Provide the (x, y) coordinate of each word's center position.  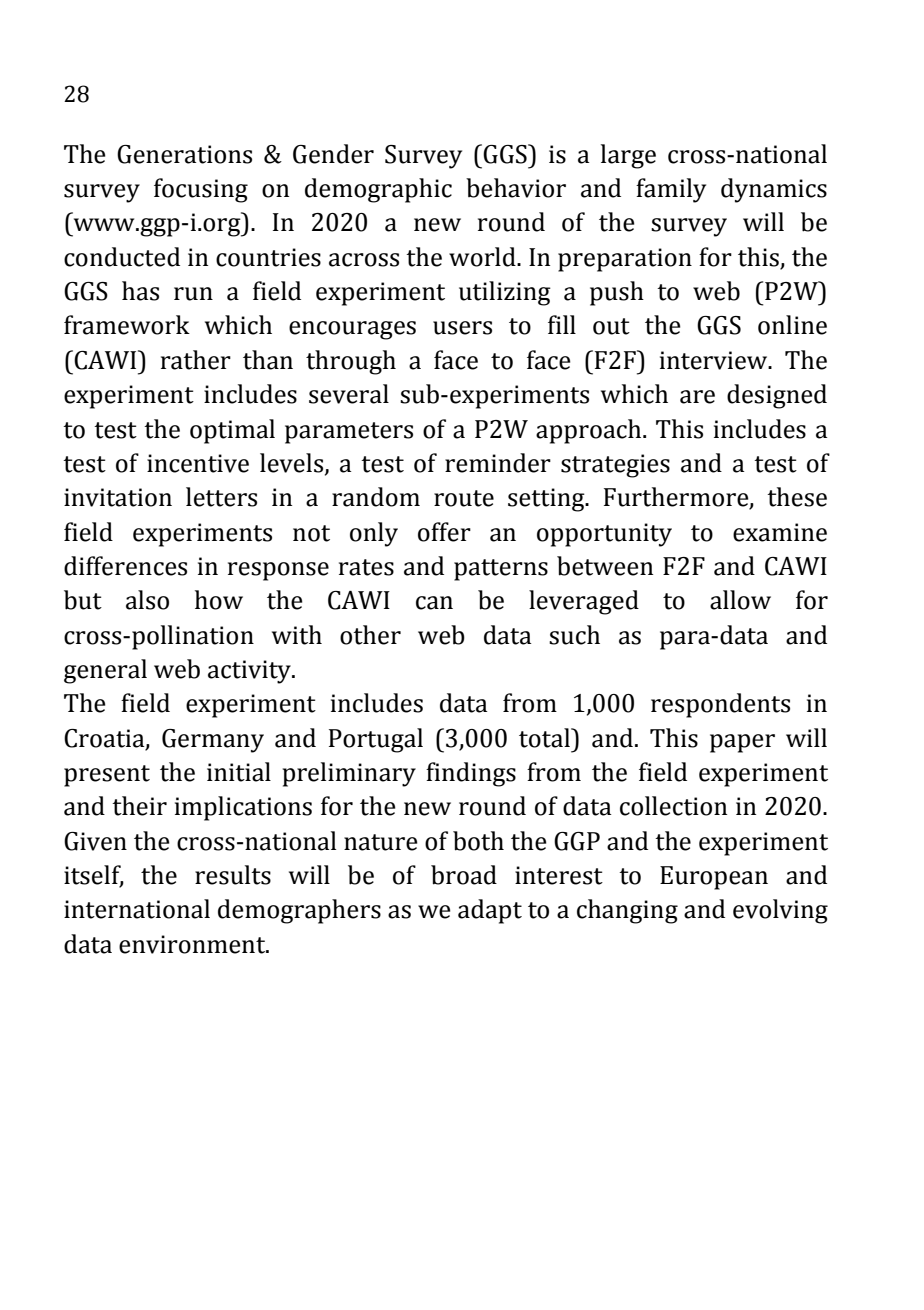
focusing (201, 190)
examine (780, 532)
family (671, 190)
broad (464, 875)
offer (444, 532)
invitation (118, 497)
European (714, 878)
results (233, 875)
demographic (378, 190)
